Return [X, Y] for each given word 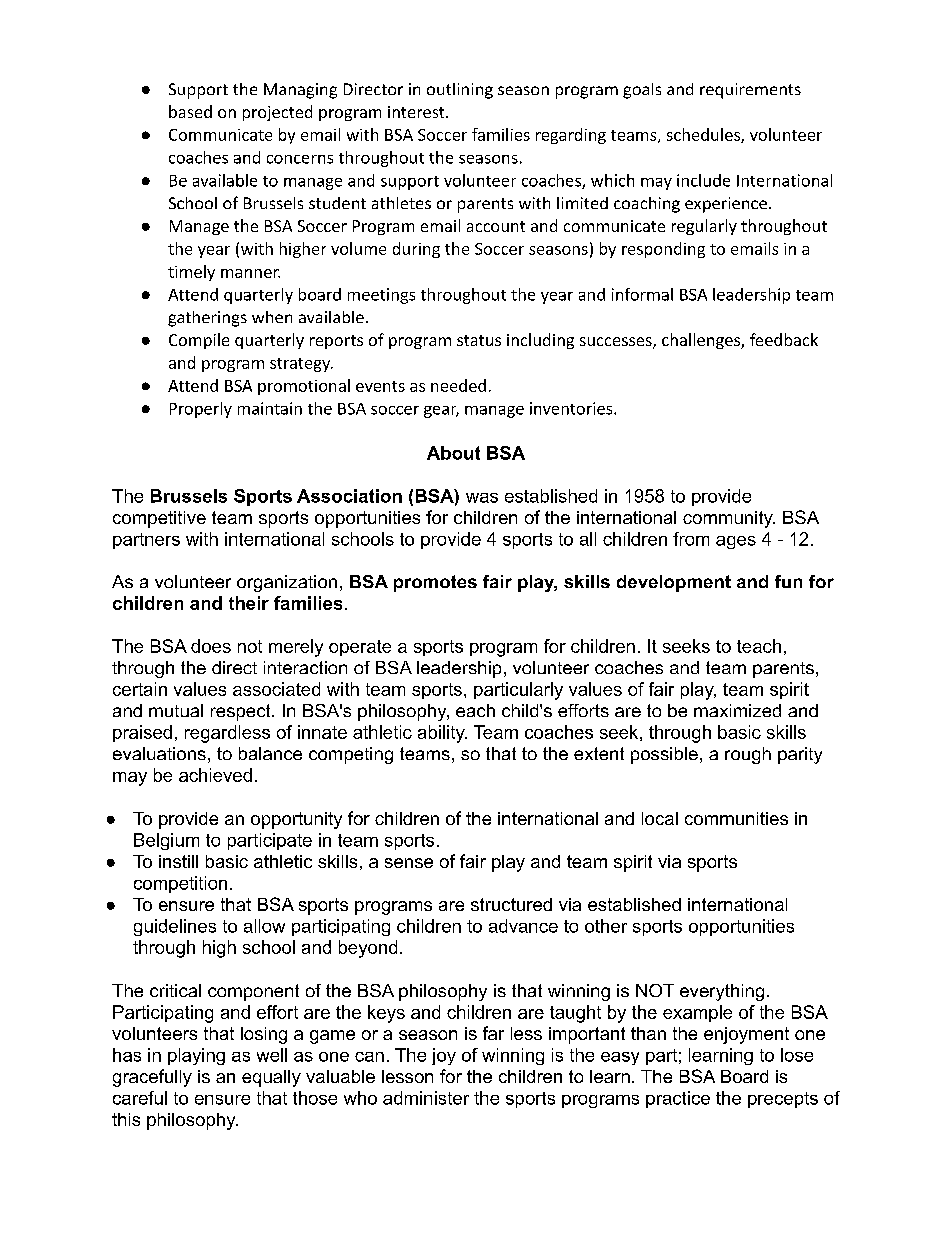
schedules [704, 135]
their [249, 603]
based [190, 111]
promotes [435, 583]
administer [426, 1098]
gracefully [152, 1078]
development [674, 583]
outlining [460, 91]
